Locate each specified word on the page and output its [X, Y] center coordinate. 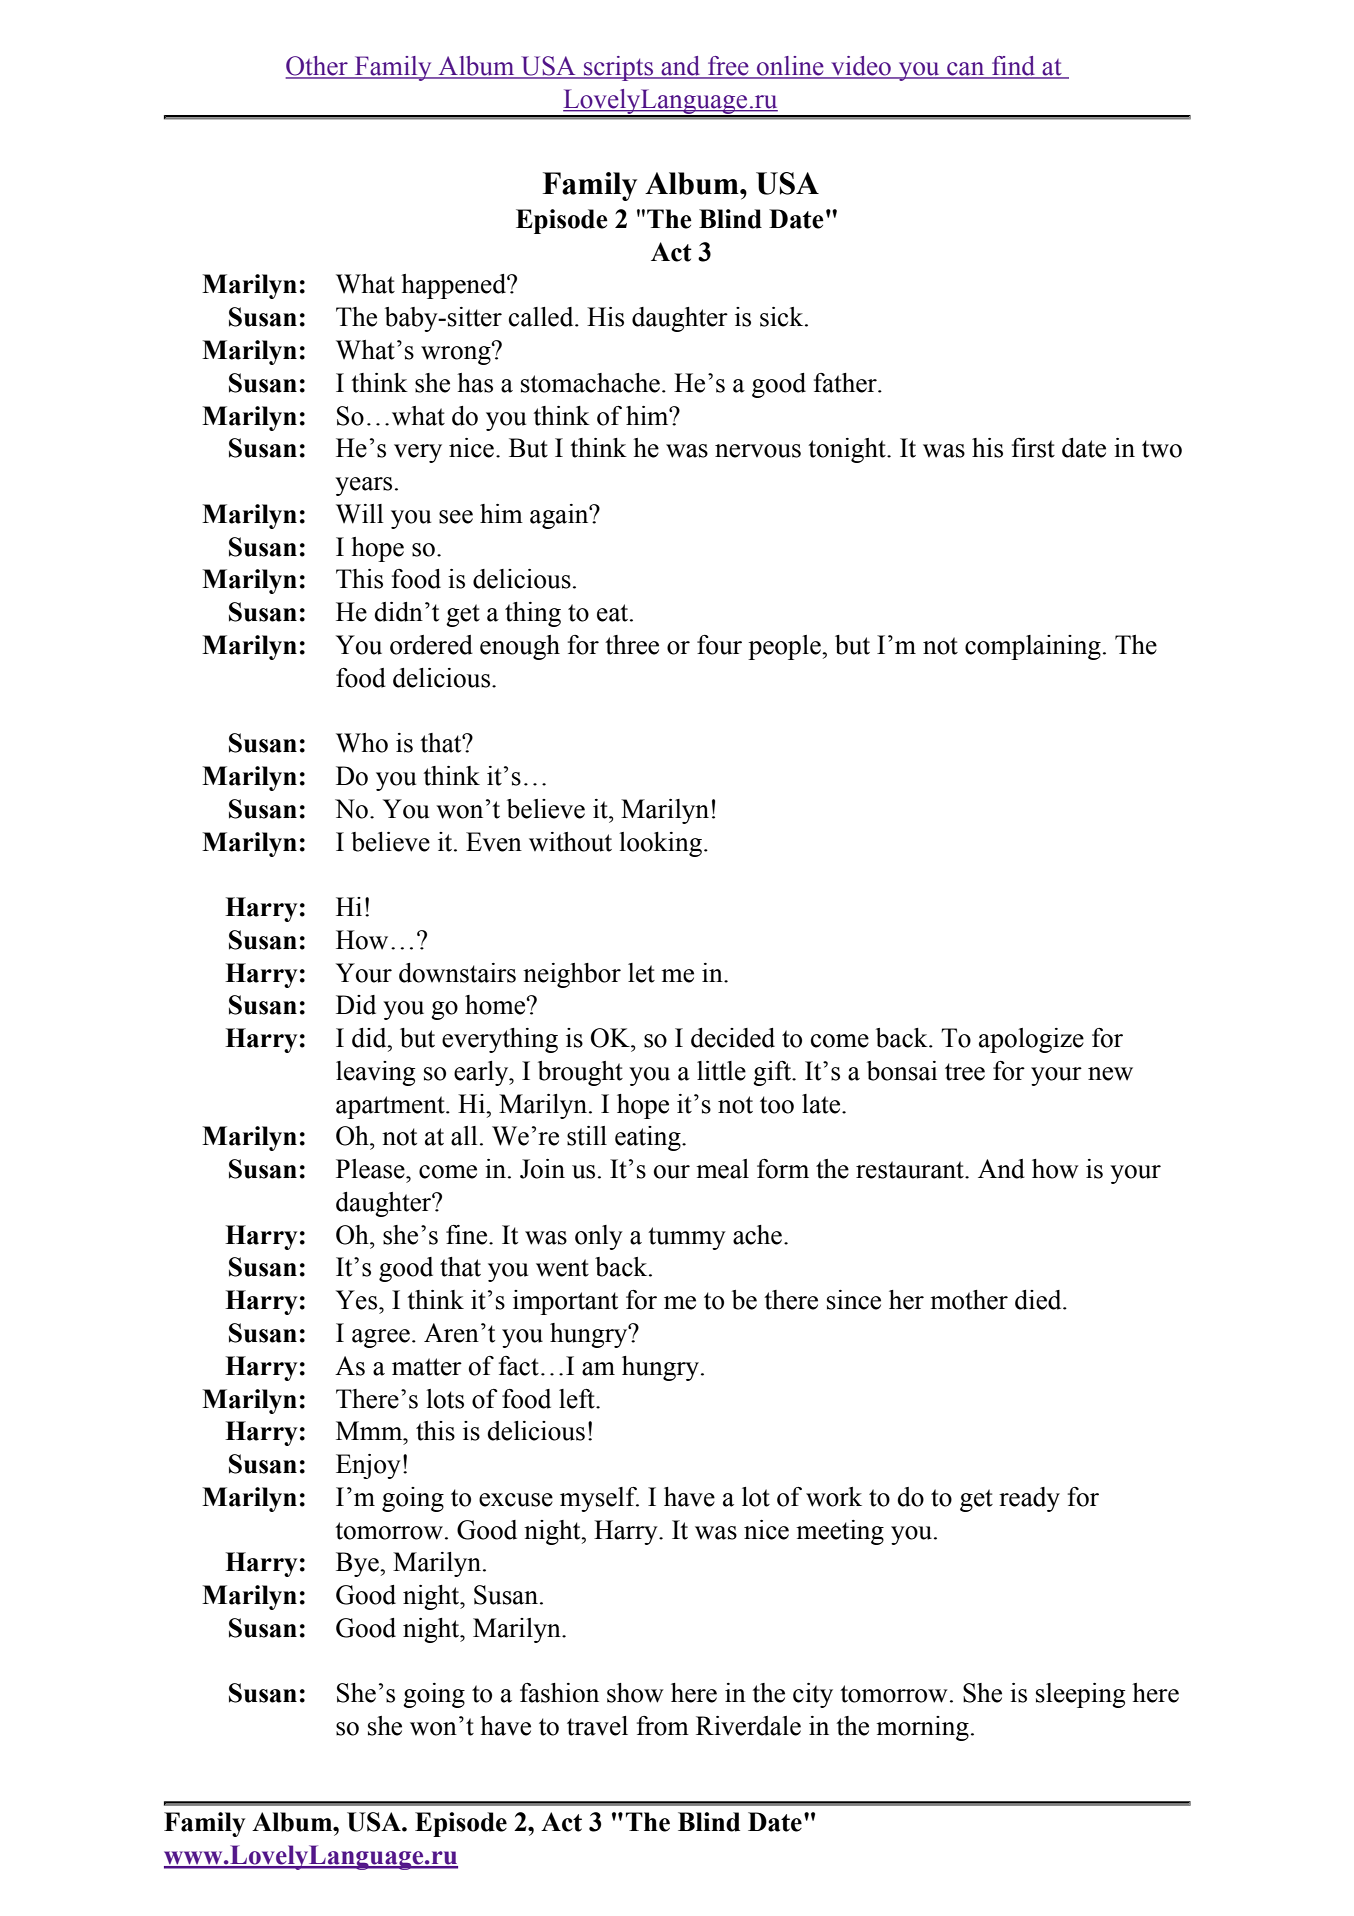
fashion [559, 1693]
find [1014, 67]
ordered [431, 645]
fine [468, 1235]
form [783, 1169]
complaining [1033, 647]
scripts [618, 68]
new [1110, 1074]
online [790, 67]
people [785, 647]
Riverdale [748, 1726]
